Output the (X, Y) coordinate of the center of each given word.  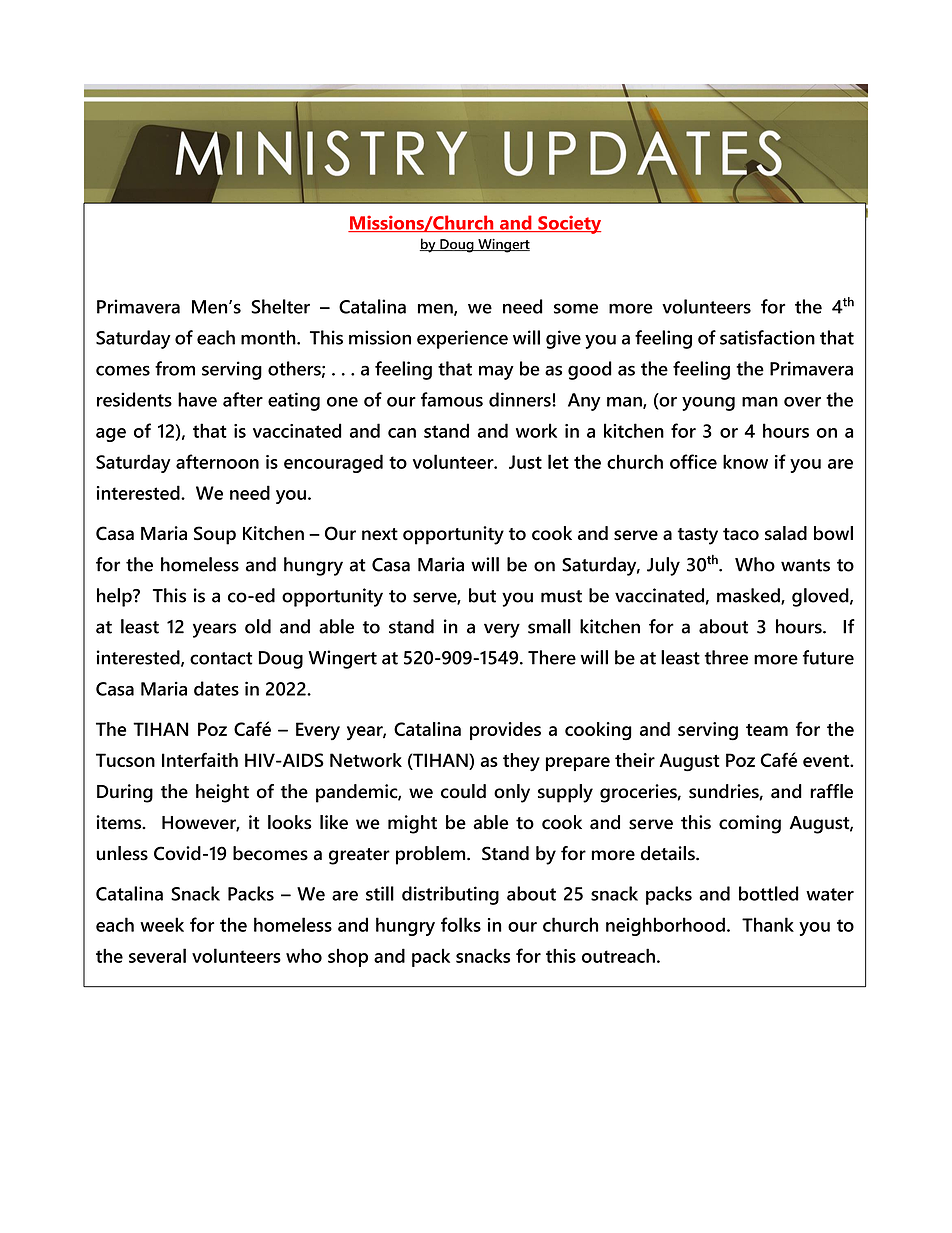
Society (568, 224)
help (115, 597)
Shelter (280, 306)
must (561, 596)
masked (749, 596)
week (162, 924)
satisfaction (767, 337)
